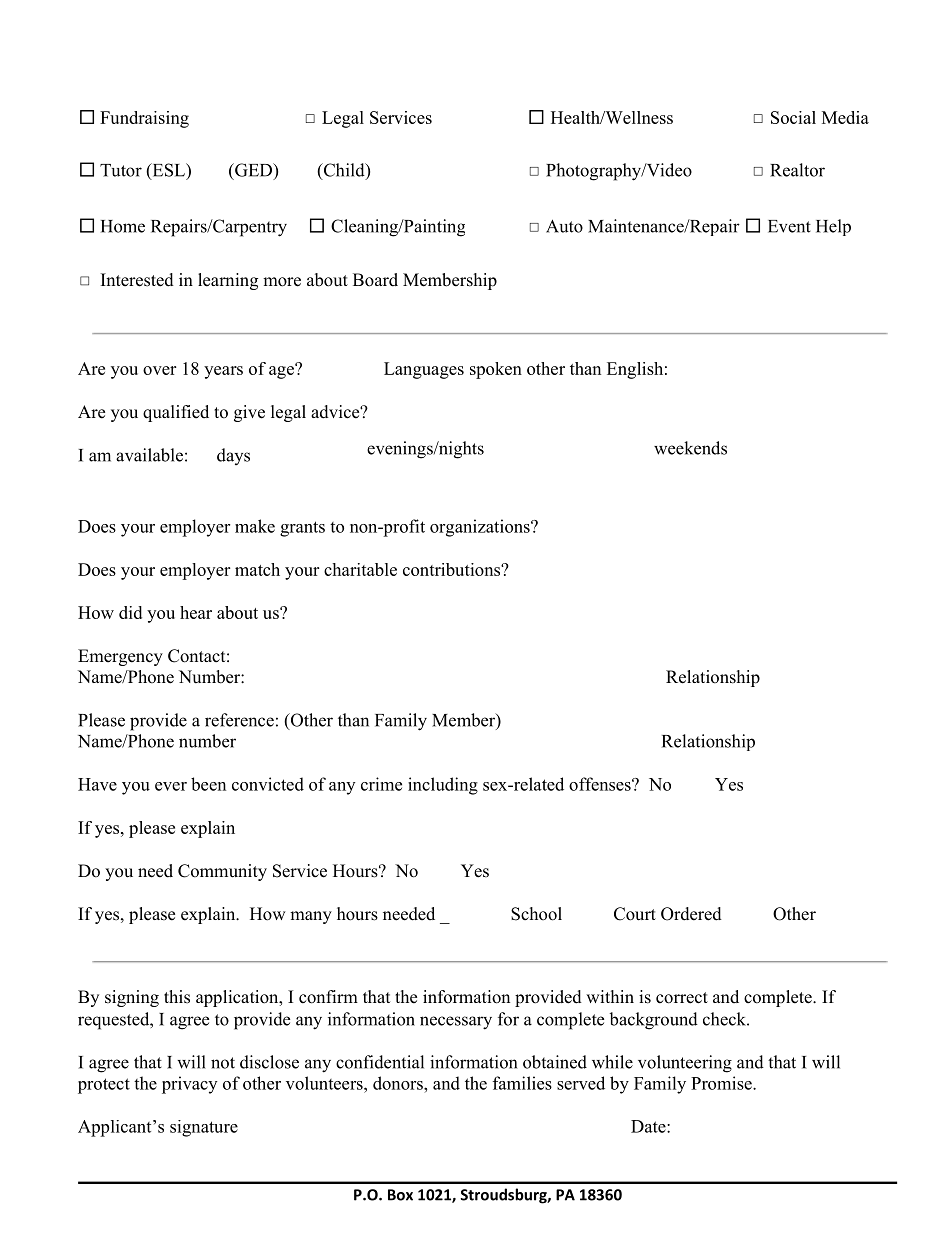 This screenshot has width=952, height=1233. Describe the element at coordinates (204, 1128) in the screenshot. I see `signature` at that location.
